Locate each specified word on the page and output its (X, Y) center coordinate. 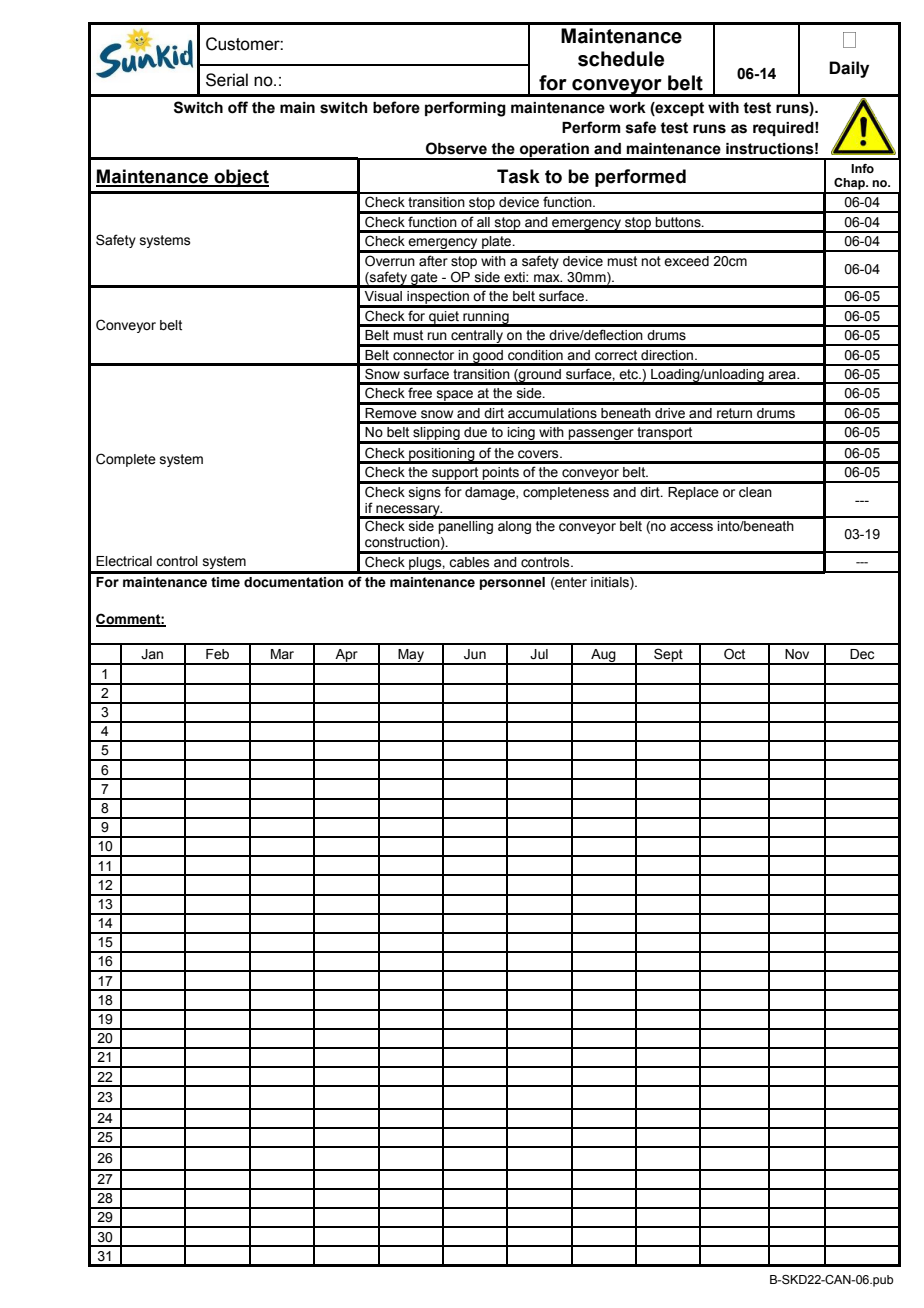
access (691, 527)
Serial (227, 80)
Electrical (124, 561)
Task (518, 176)
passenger (601, 436)
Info (862, 168)
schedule (621, 59)
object (240, 178)
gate (424, 279)
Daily (849, 69)
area (783, 375)
